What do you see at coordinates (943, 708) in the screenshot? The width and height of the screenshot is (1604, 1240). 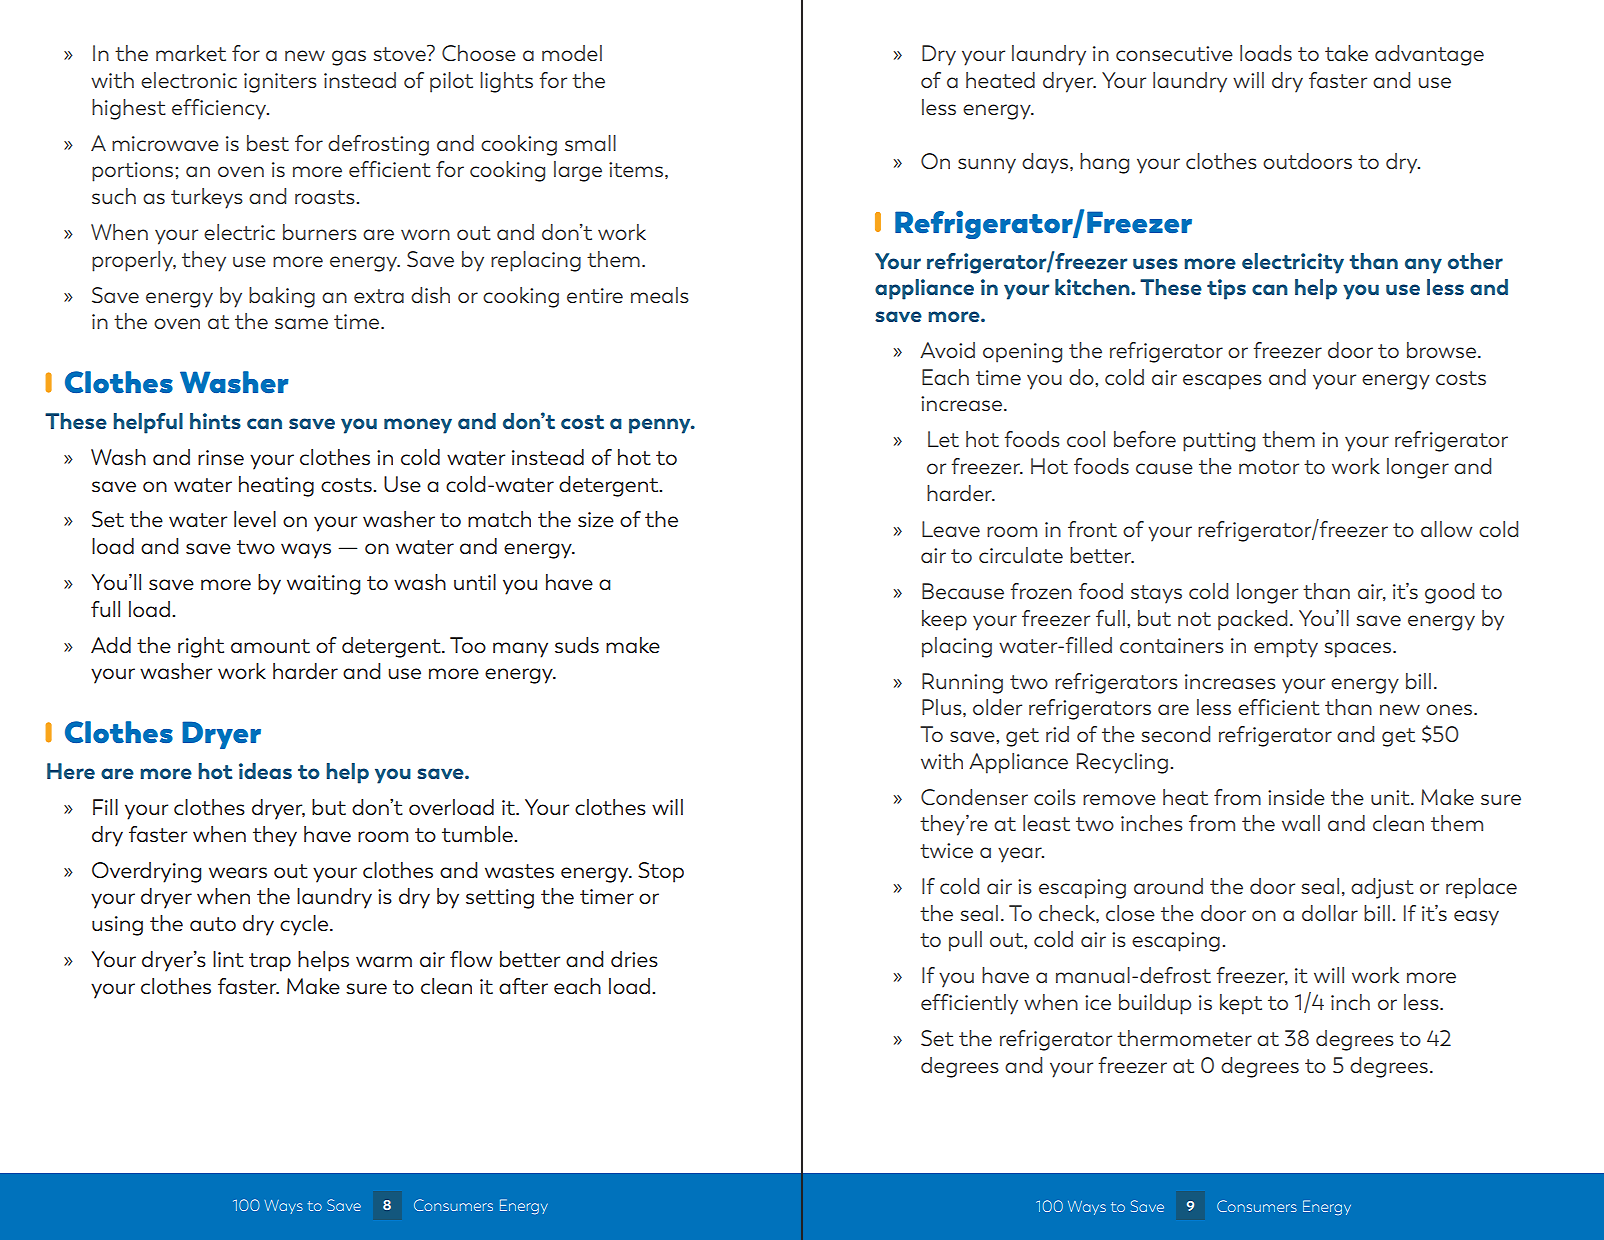 I see `Plus` at bounding box center [943, 708].
